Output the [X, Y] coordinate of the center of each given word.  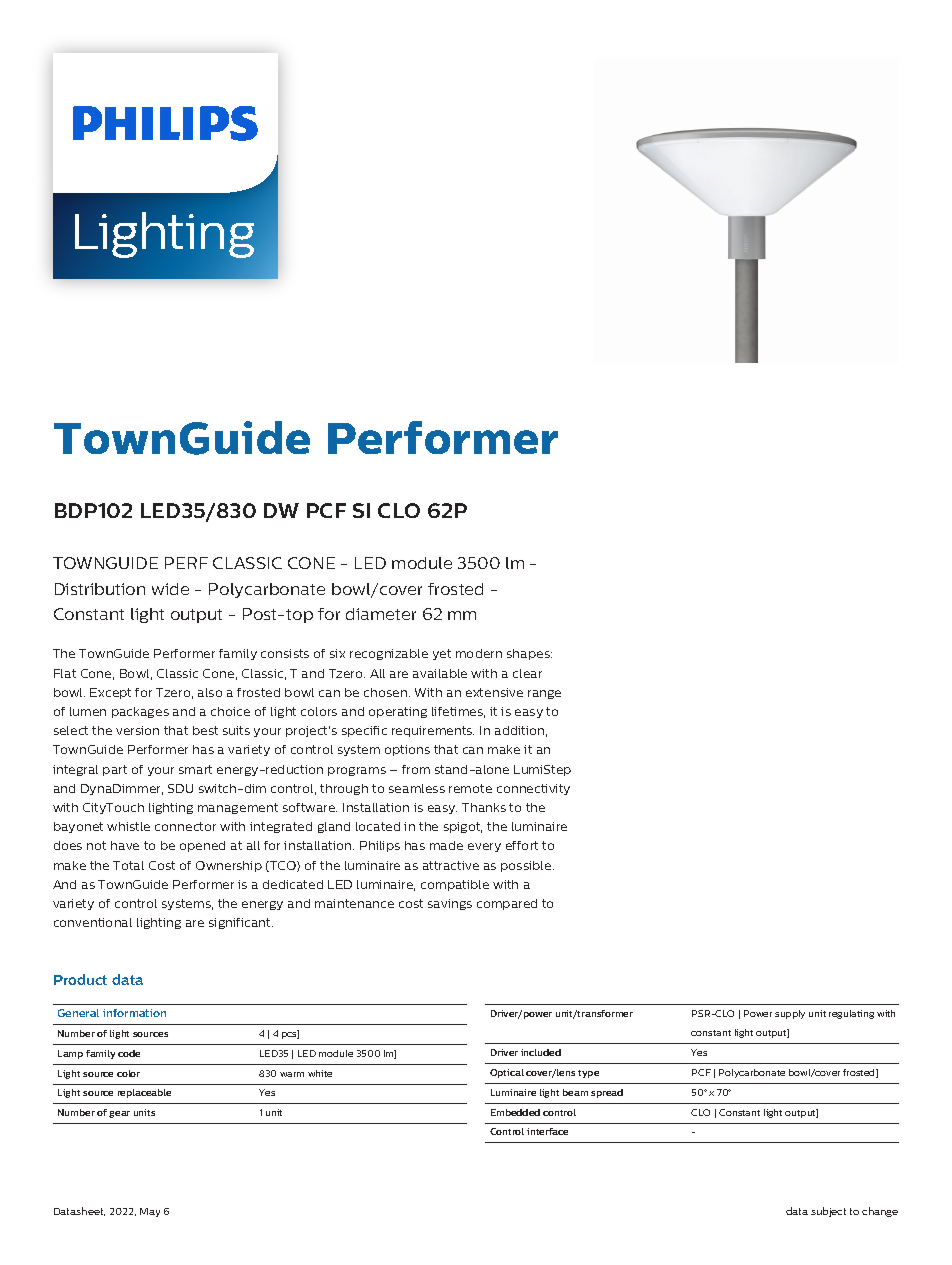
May [150, 1212]
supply [790, 1014]
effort [522, 845]
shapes [529, 654]
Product [80, 979]
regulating [851, 1014]
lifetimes [458, 712]
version [137, 730]
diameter [381, 614]
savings [450, 904]
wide [170, 589]
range [544, 694]
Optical [507, 1073]
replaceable [144, 1093]
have [125, 845]
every [484, 847]
